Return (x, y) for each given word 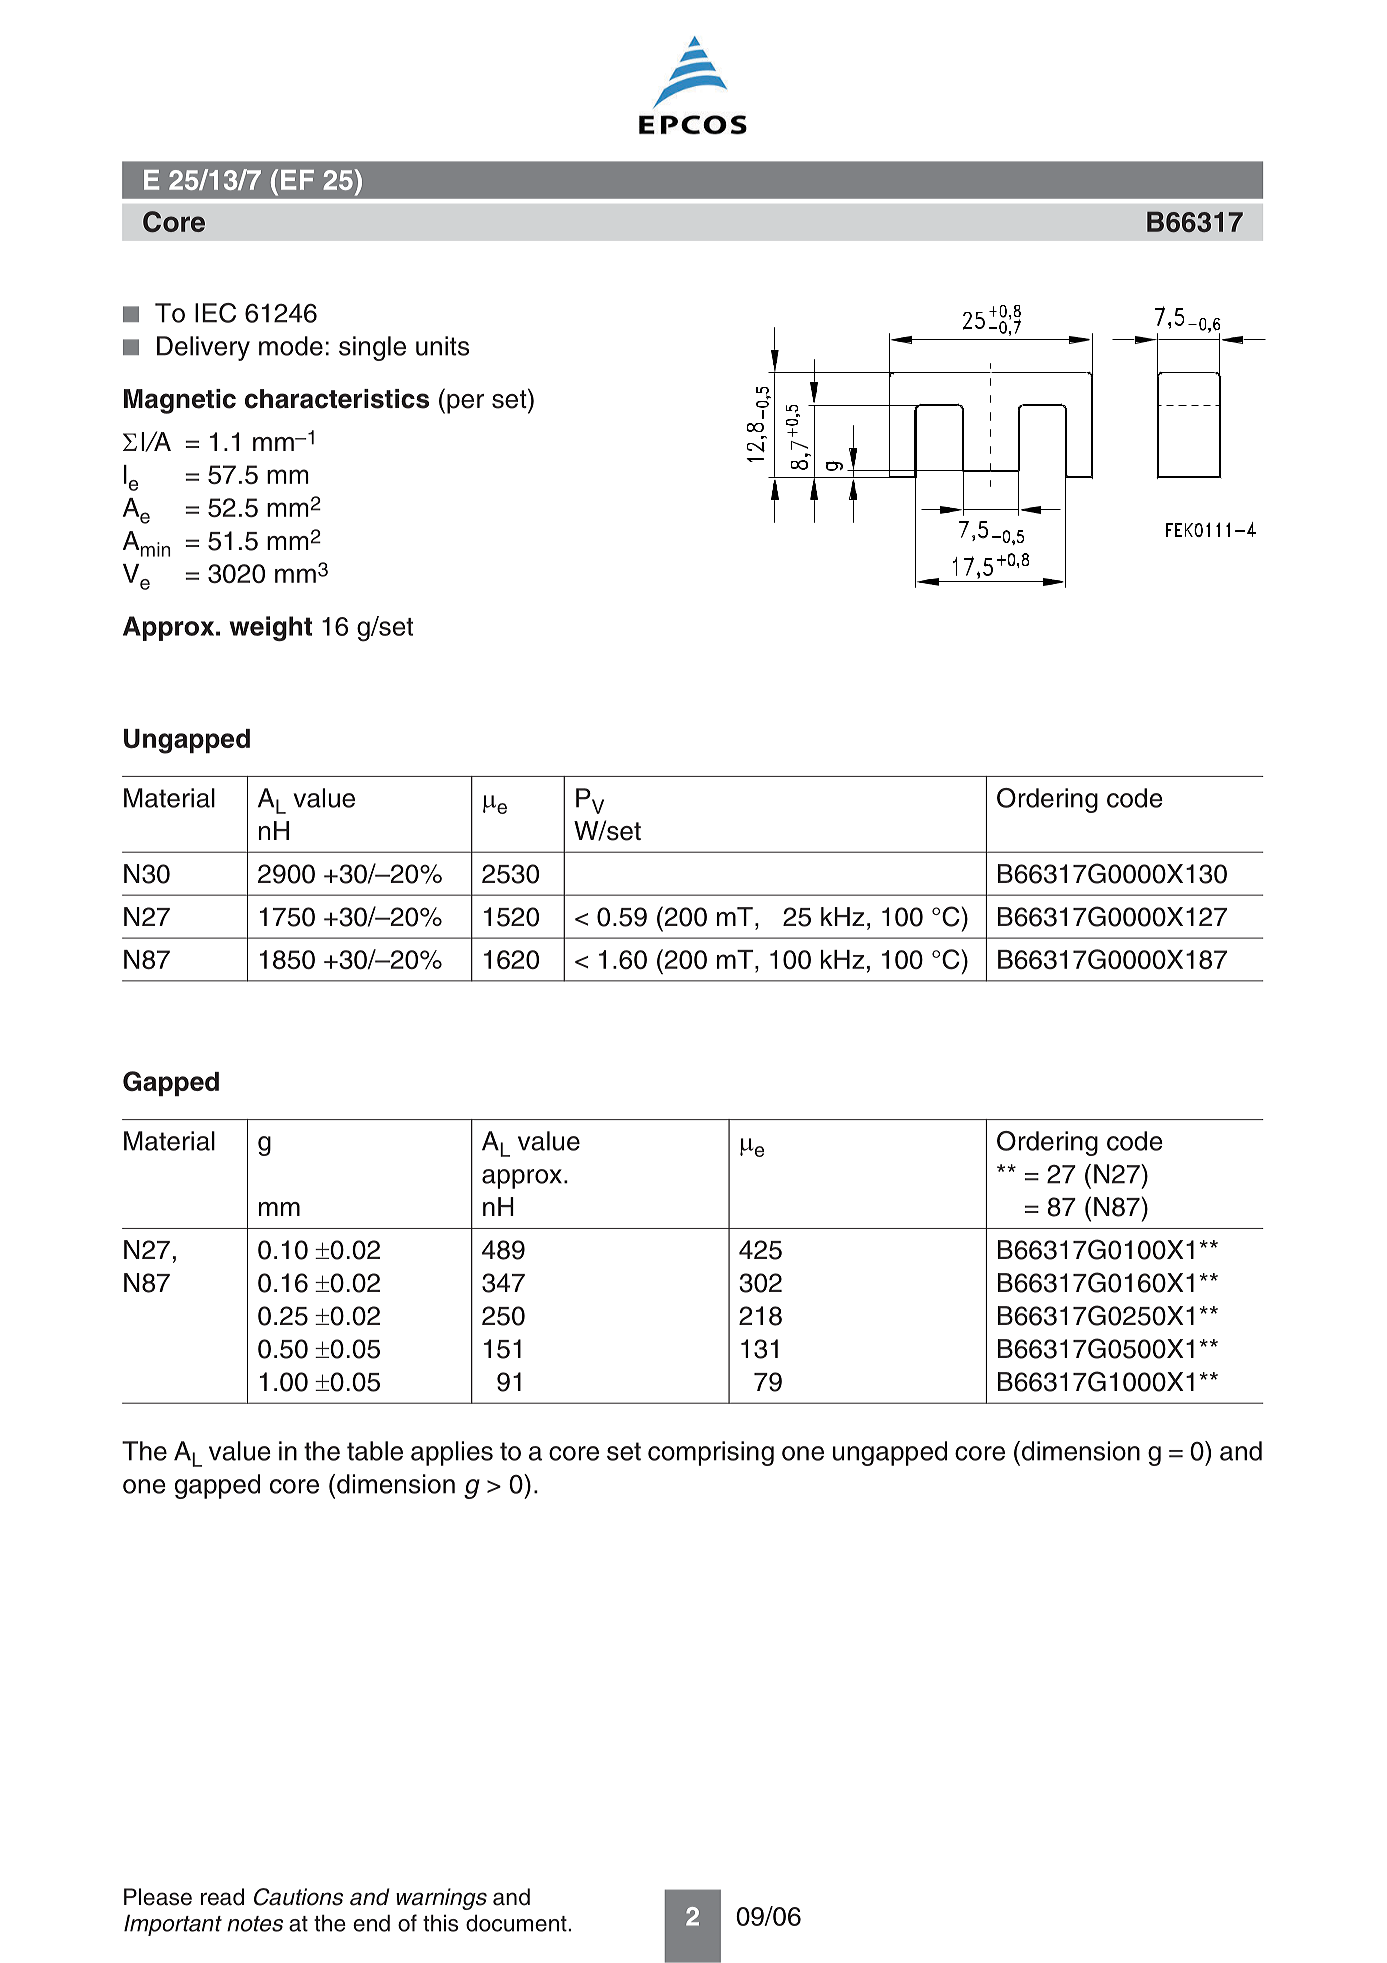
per (465, 404)
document (517, 1923)
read (222, 1897)
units (442, 346)
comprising (711, 1453)
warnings (441, 1899)
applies (452, 1453)
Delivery (203, 348)
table (375, 1451)
